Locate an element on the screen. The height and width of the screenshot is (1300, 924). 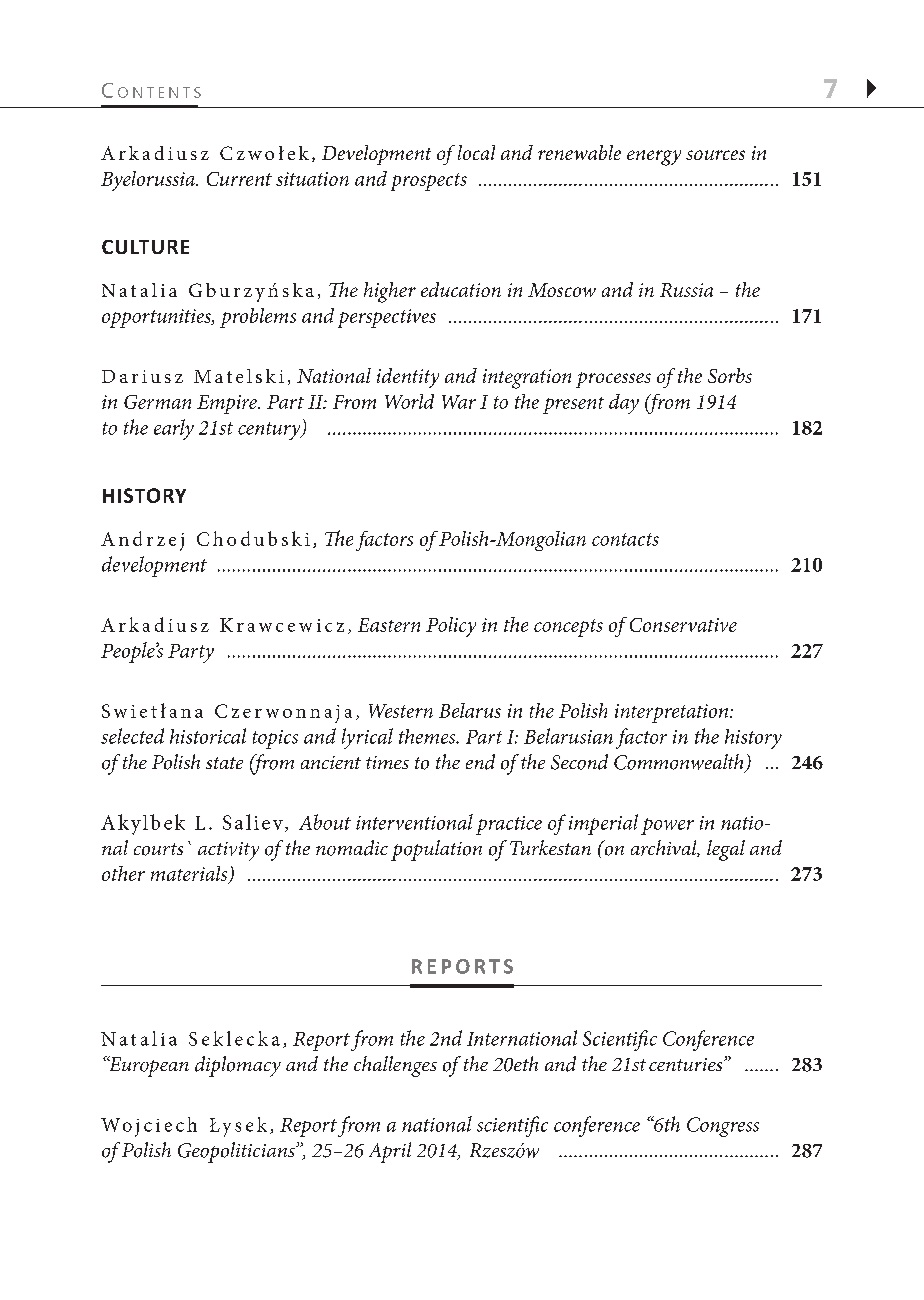
energy is located at coordinates (654, 158).
